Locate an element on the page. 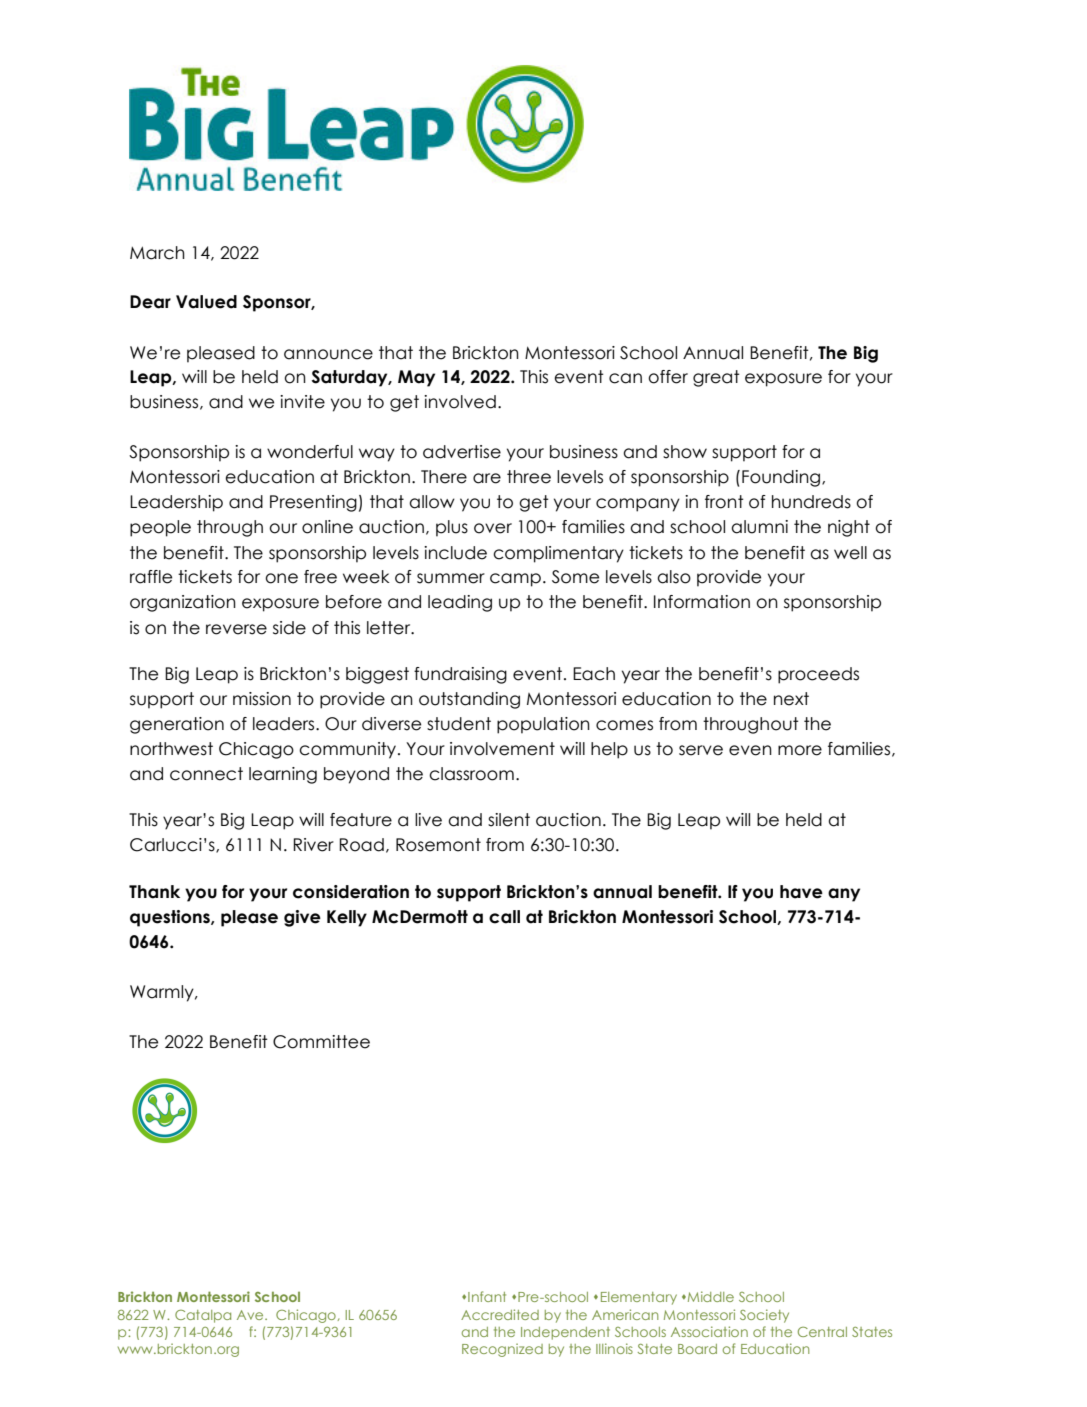  Accredited is located at coordinates (500, 1314).
